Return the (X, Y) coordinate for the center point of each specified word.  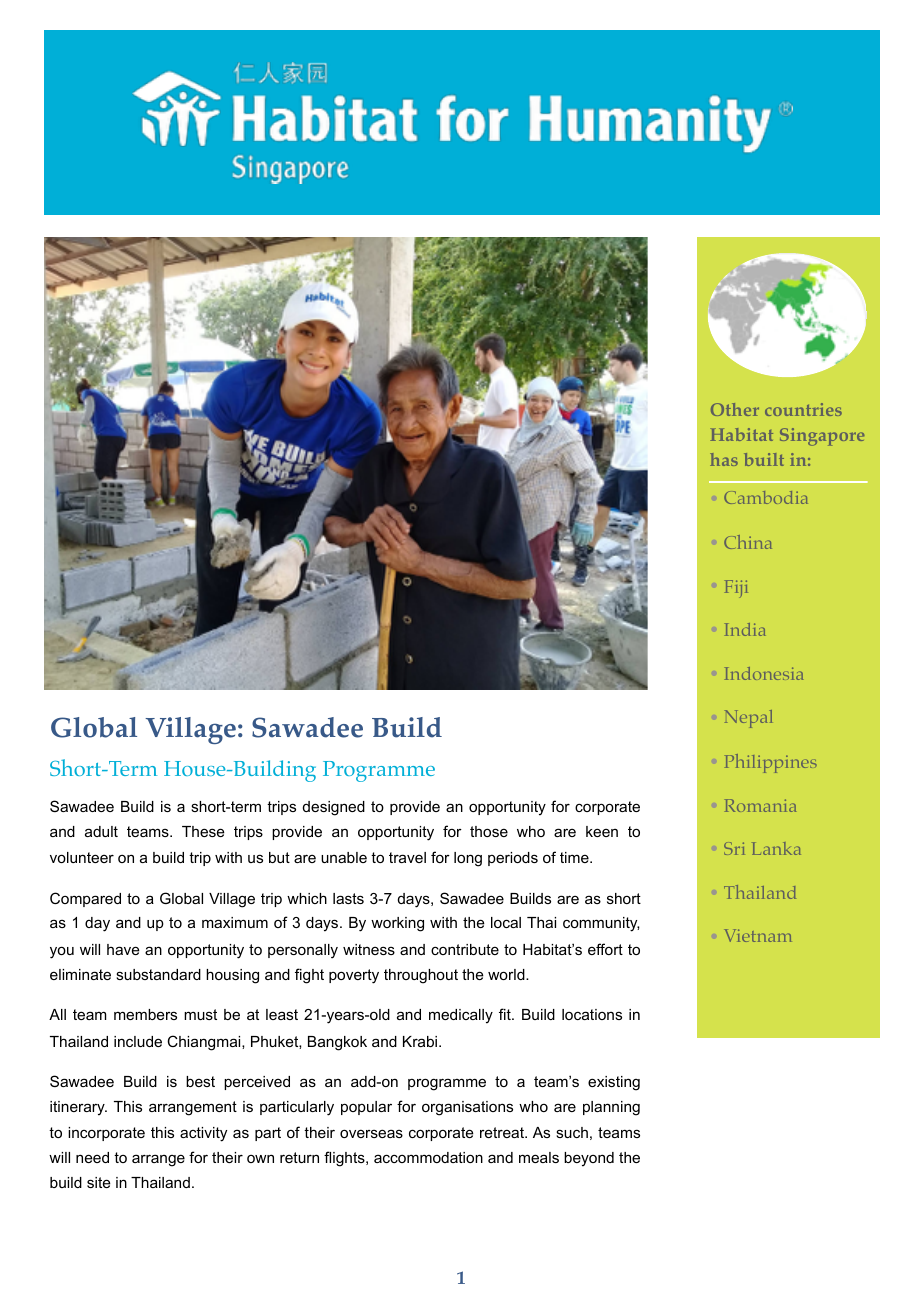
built (764, 459)
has (724, 459)
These (203, 831)
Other (735, 409)
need (92, 1157)
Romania (760, 805)
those (489, 831)
